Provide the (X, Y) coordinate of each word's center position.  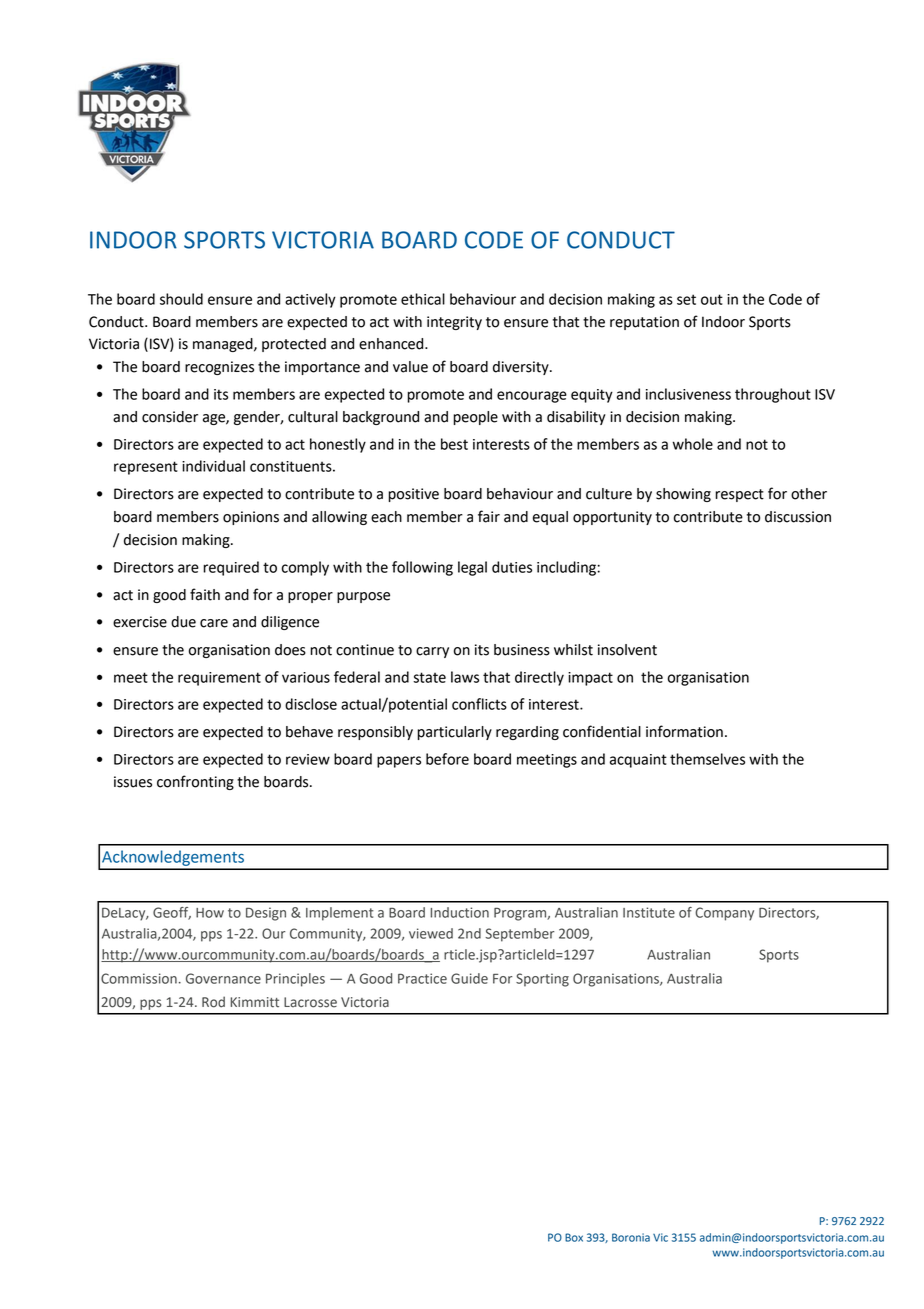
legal (472, 568)
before (447, 759)
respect (739, 495)
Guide (469, 978)
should (181, 299)
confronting (195, 782)
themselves (707, 759)
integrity (454, 323)
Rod (213, 1002)
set (686, 299)
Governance (223, 978)
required (231, 568)
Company (724, 914)
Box (574, 1237)
